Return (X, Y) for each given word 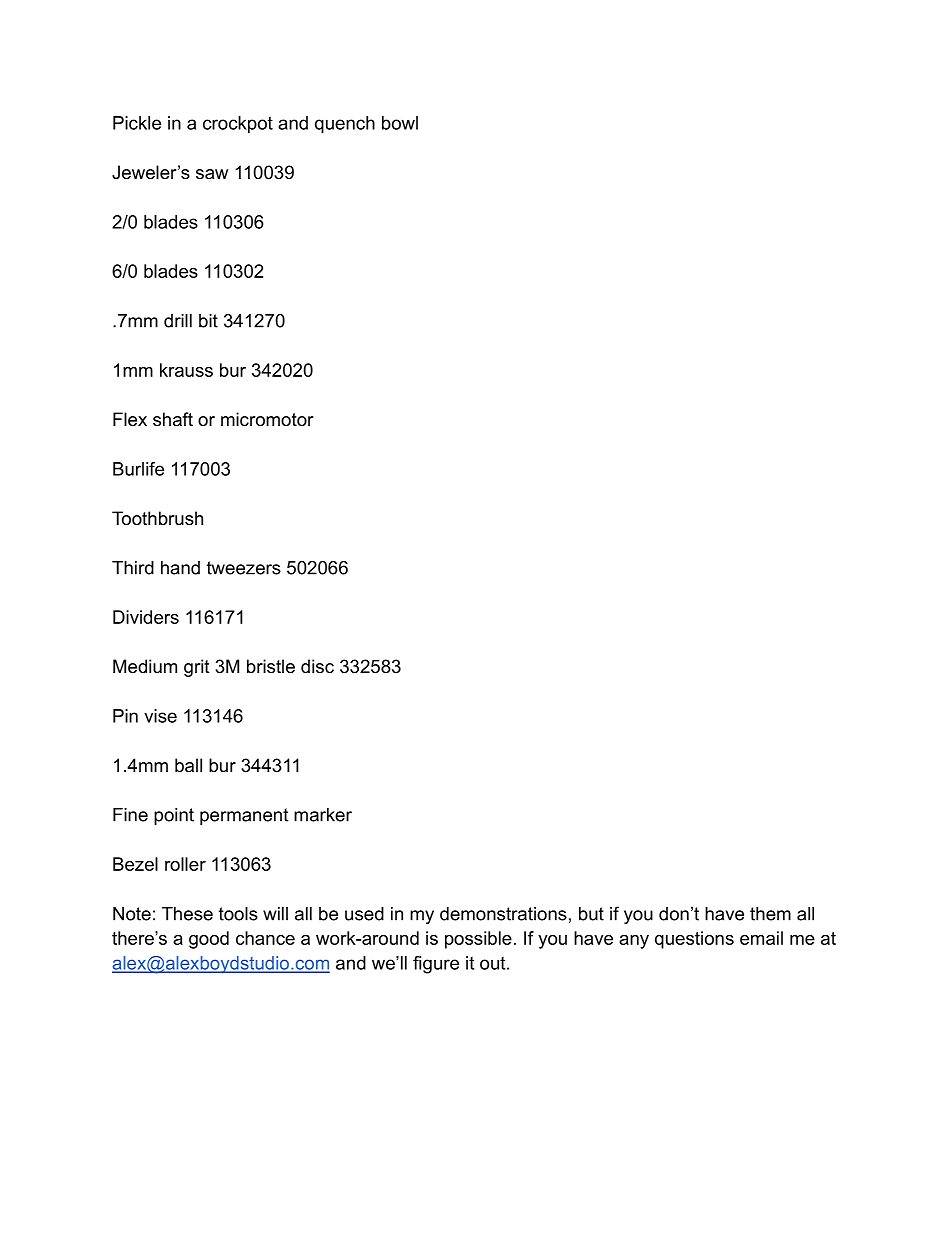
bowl (400, 123)
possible (478, 940)
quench (345, 125)
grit (197, 668)
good (209, 940)
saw (212, 174)
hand (180, 568)
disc (317, 666)
